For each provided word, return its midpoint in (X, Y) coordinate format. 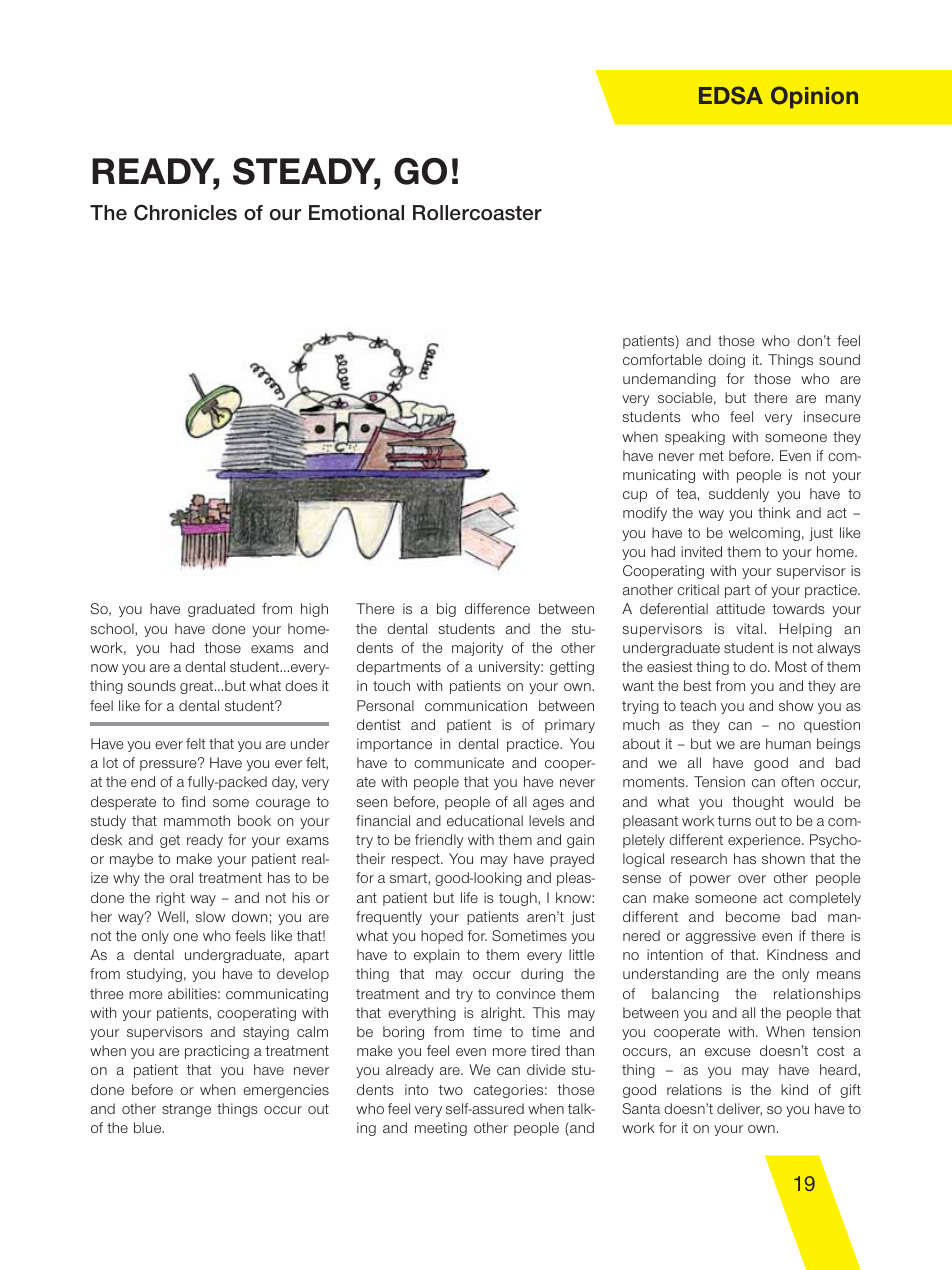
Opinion (814, 97)
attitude (740, 608)
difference (497, 608)
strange (186, 1110)
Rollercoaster (477, 213)
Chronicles (185, 212)
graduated (221, 610)
